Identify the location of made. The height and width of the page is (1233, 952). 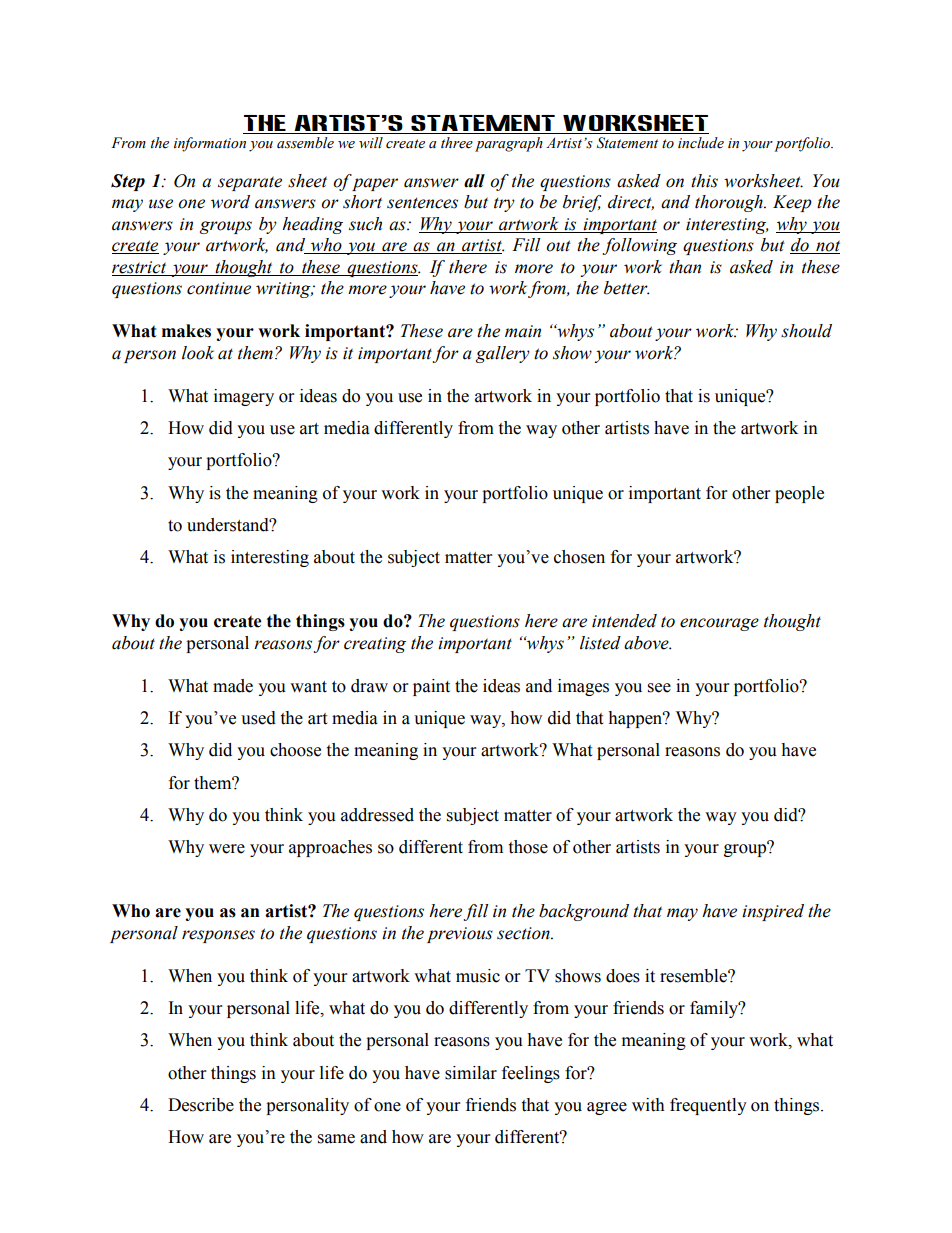
(233, 686).
